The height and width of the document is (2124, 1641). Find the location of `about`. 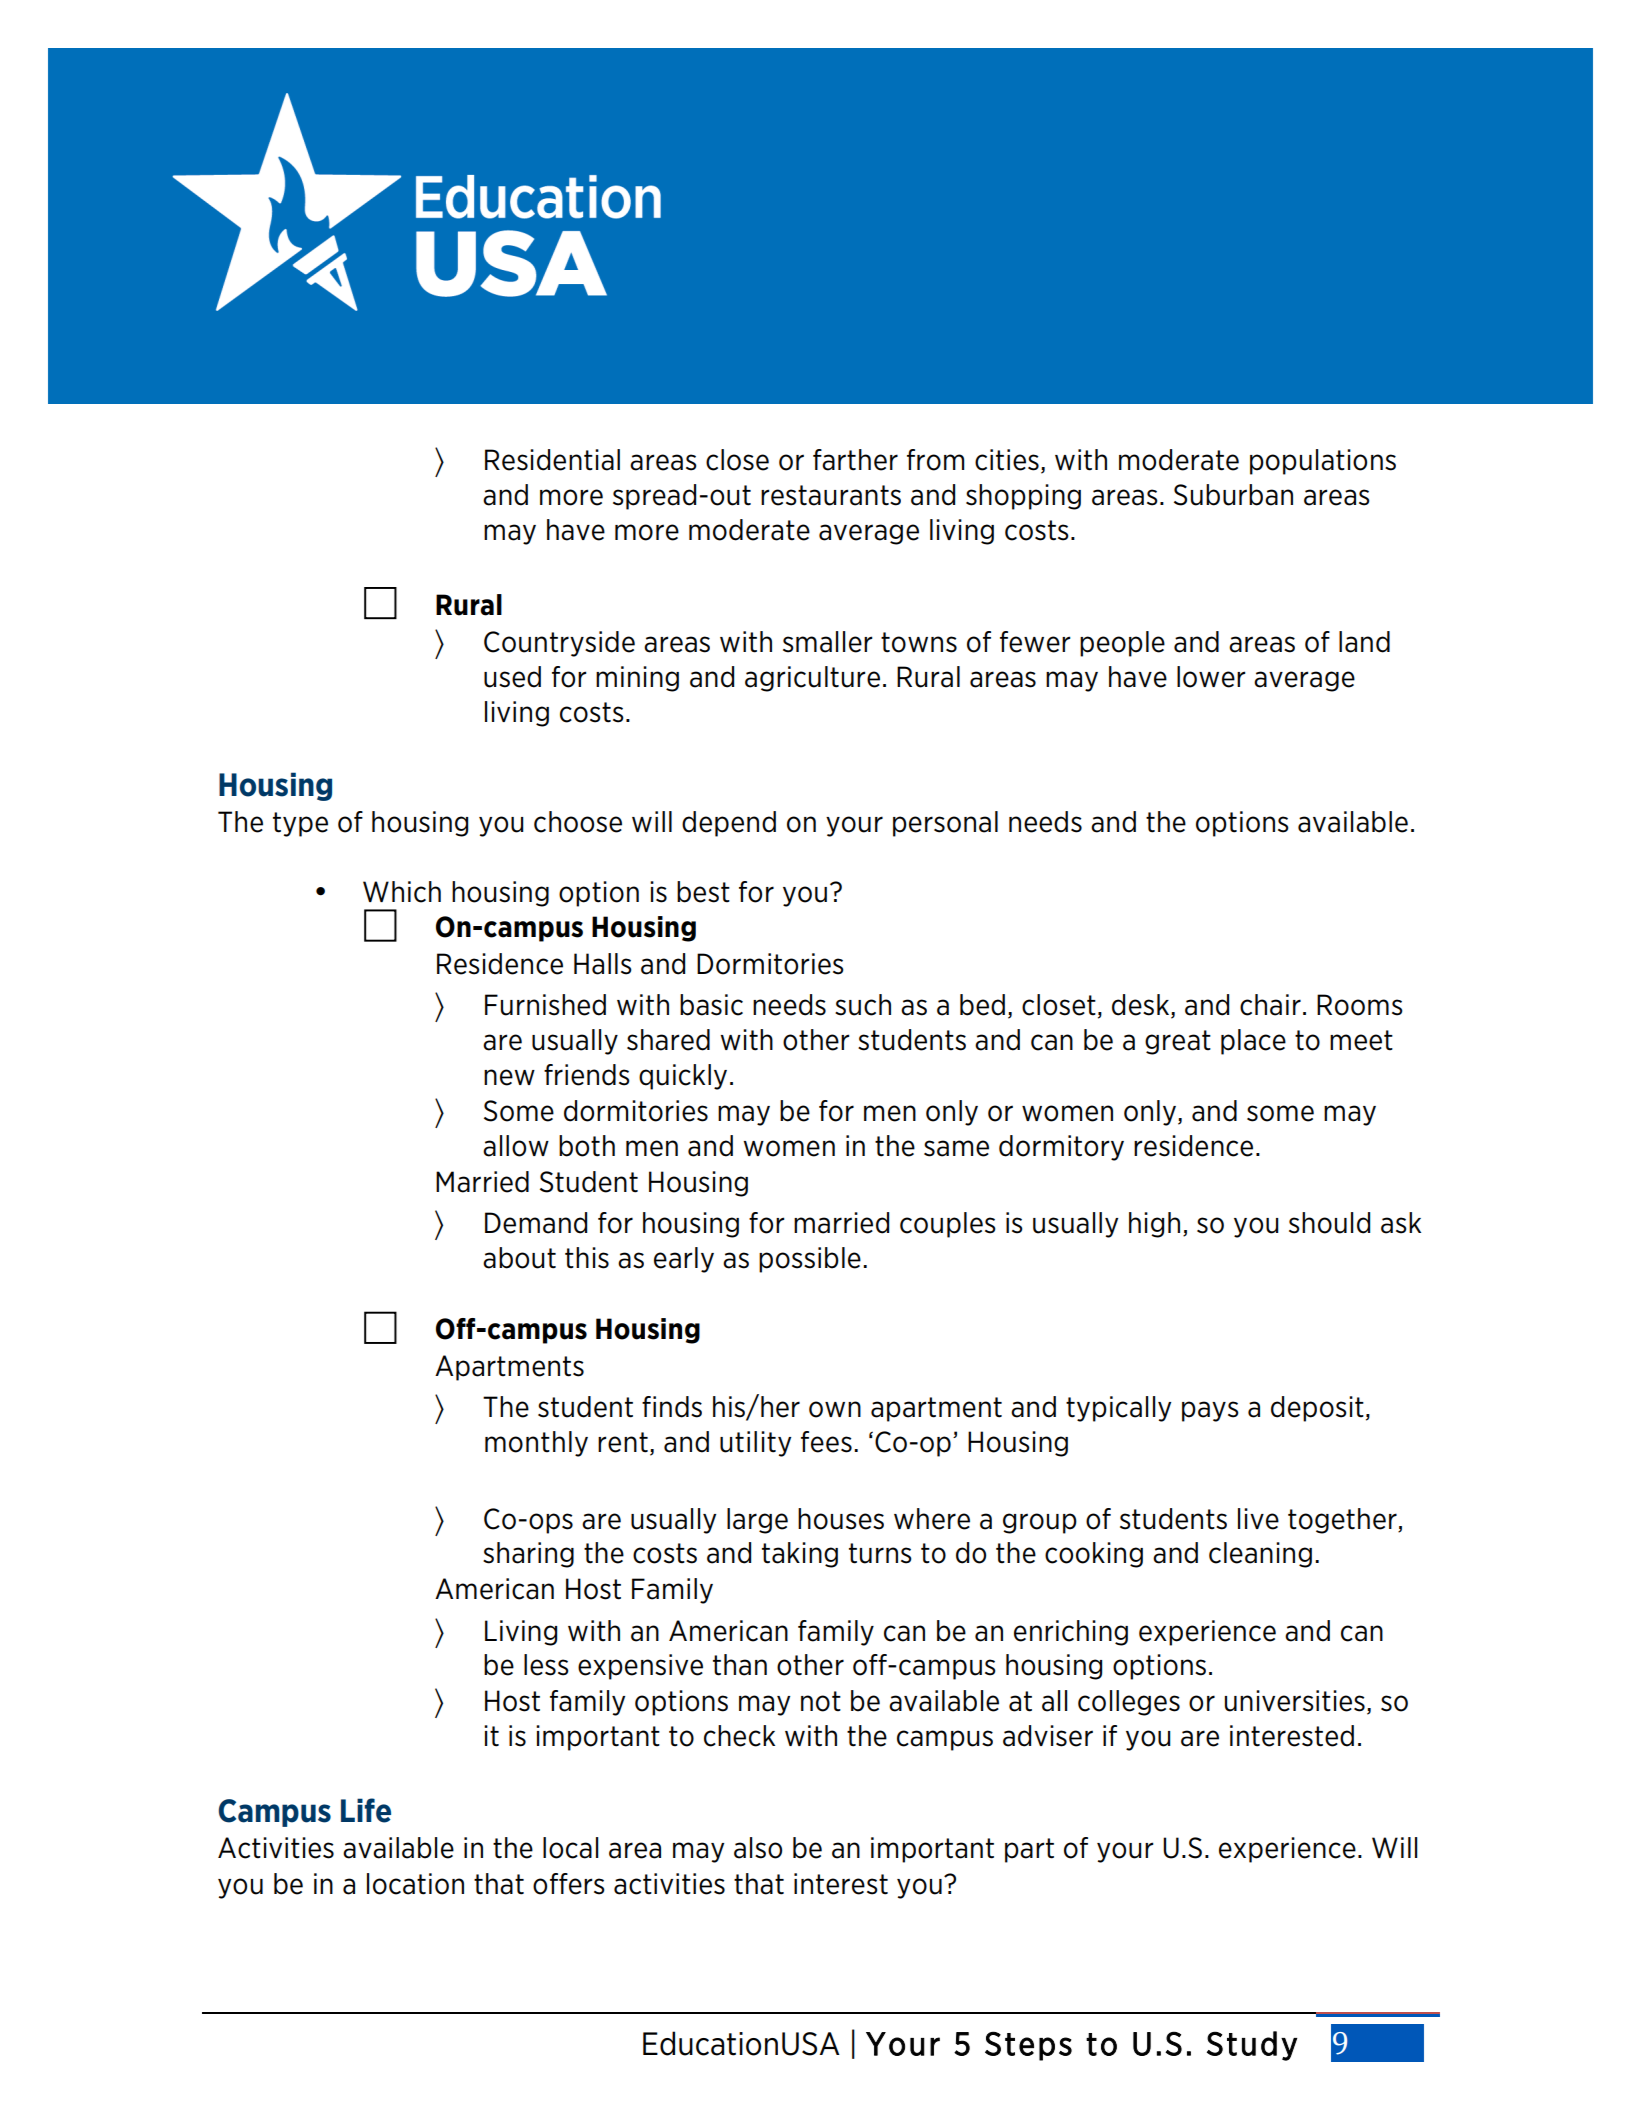

about is located at coordinates (519, 1258).
